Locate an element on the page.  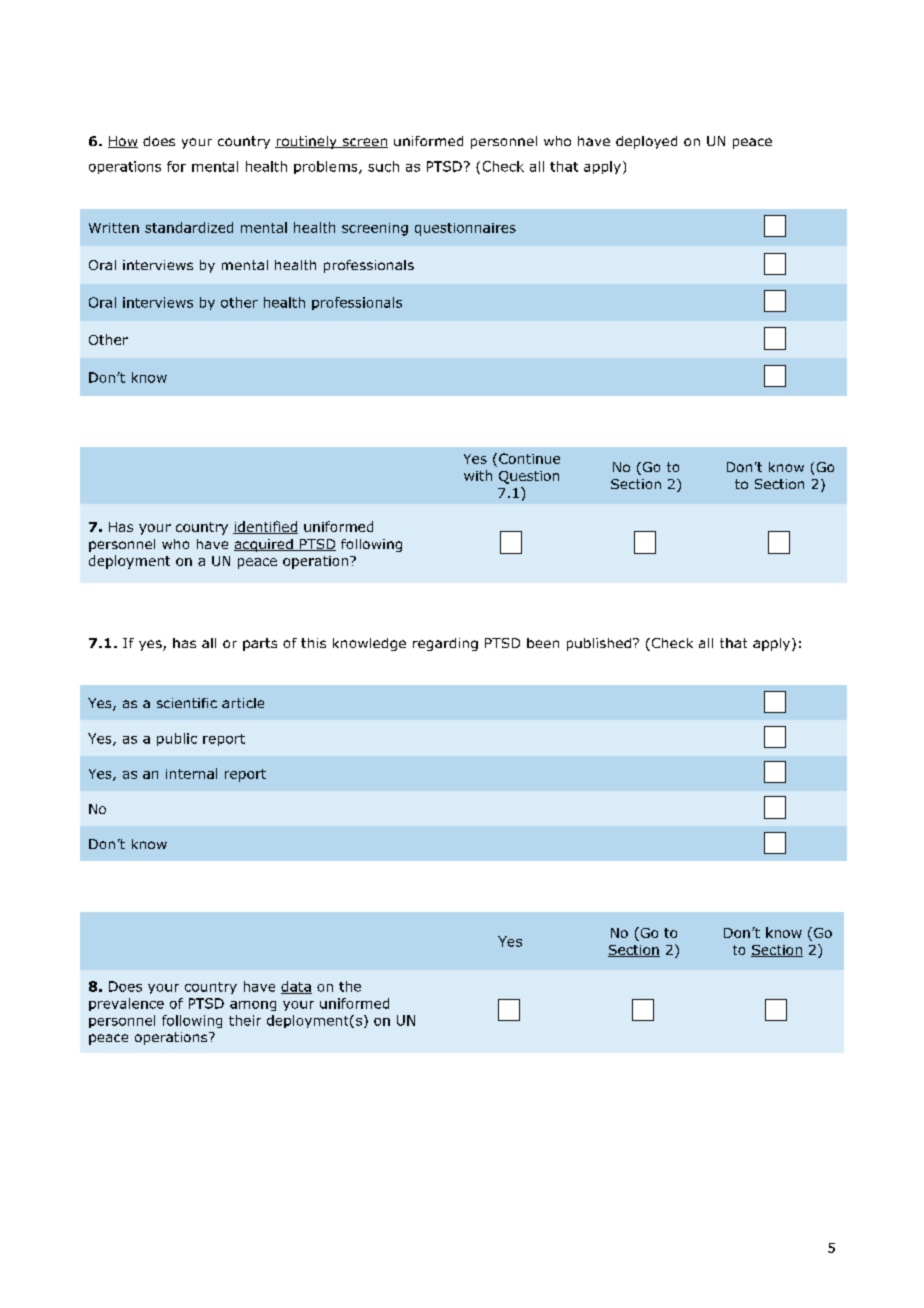
this is located at coordinates (313, 643).
